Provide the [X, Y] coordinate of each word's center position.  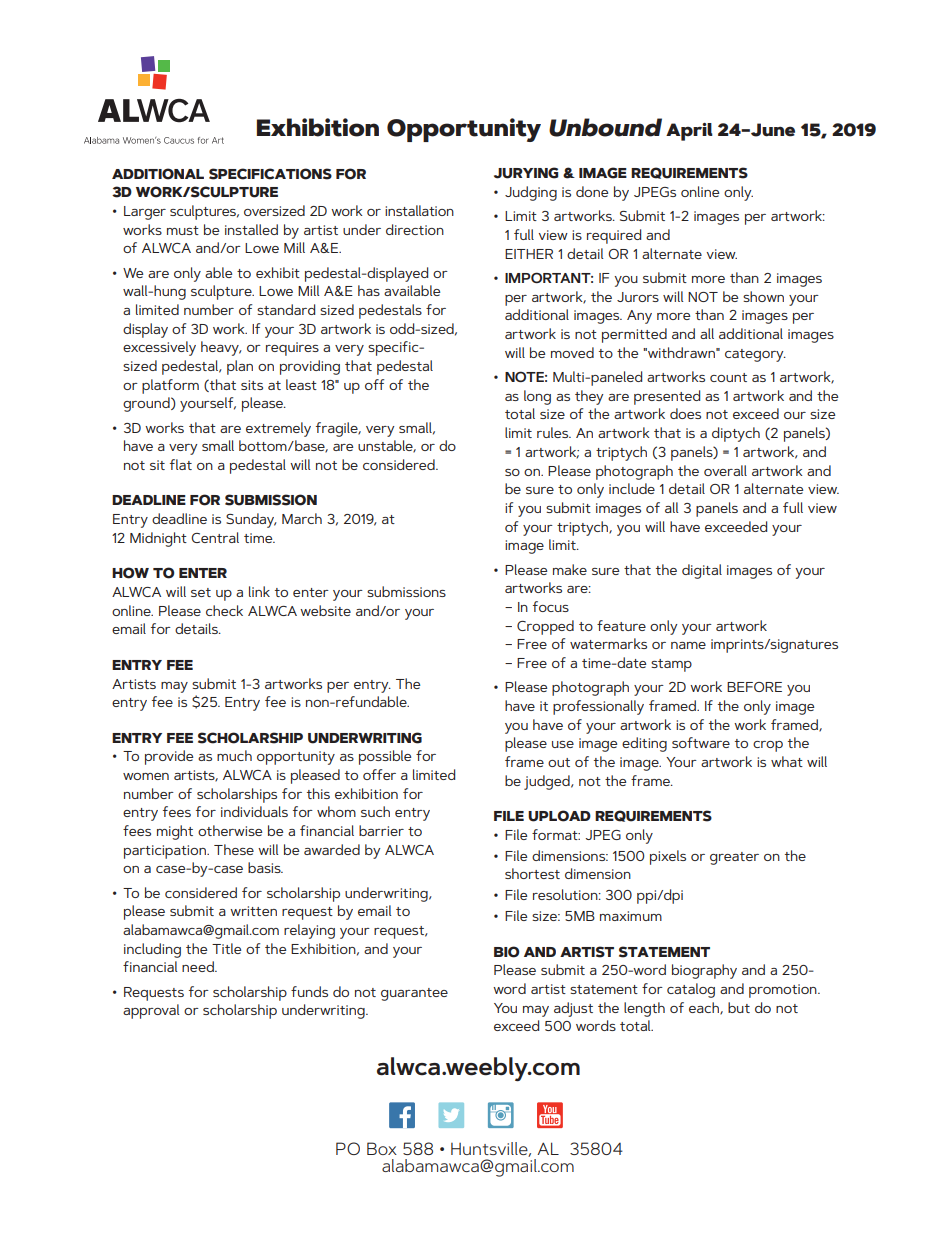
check [224, 610]
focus [551, 606]
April [689, 132]
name [688, 645]
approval [151, 1011]
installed [251, 229]
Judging [531, 193]
